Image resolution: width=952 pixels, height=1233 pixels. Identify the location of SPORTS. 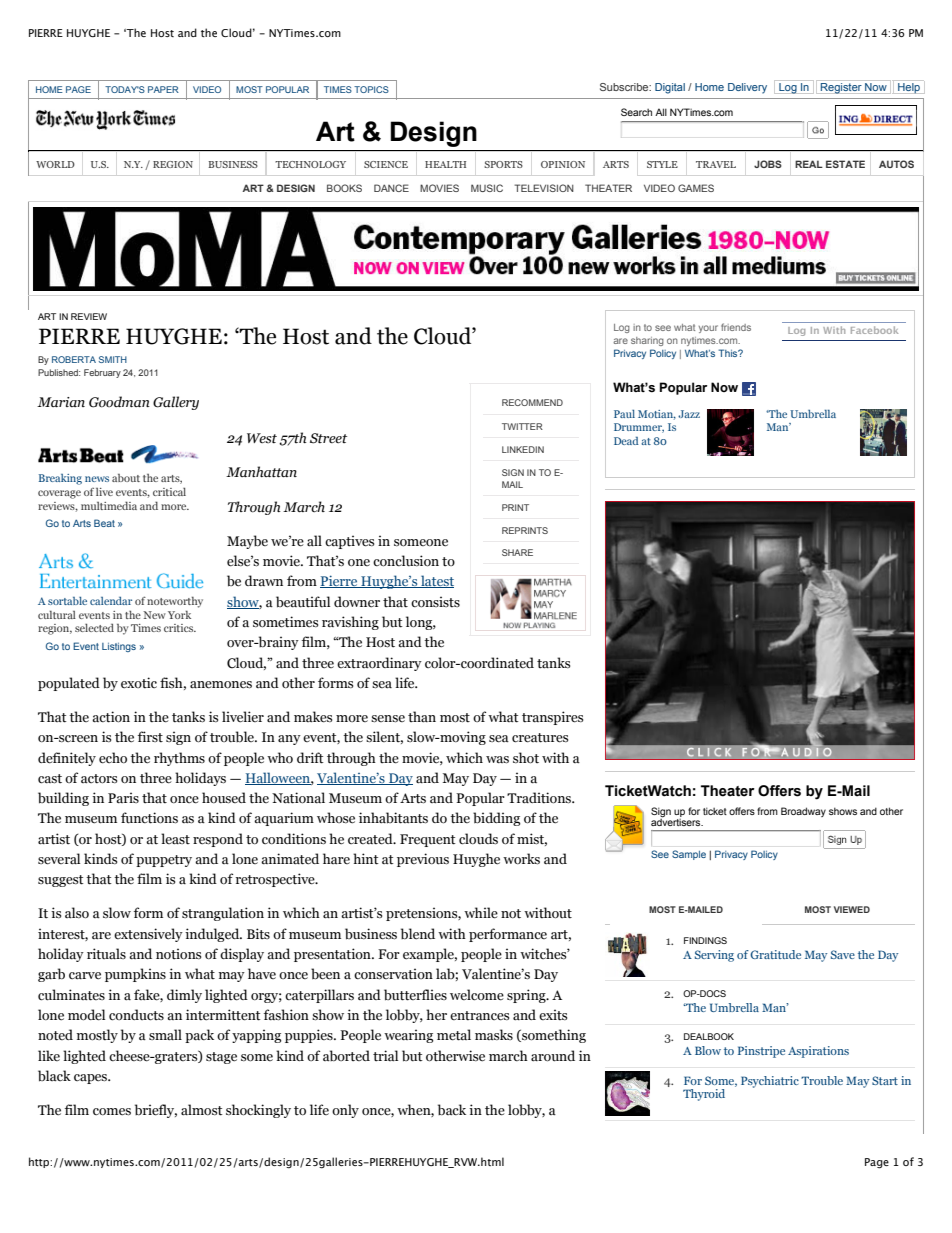
(503, 164).
